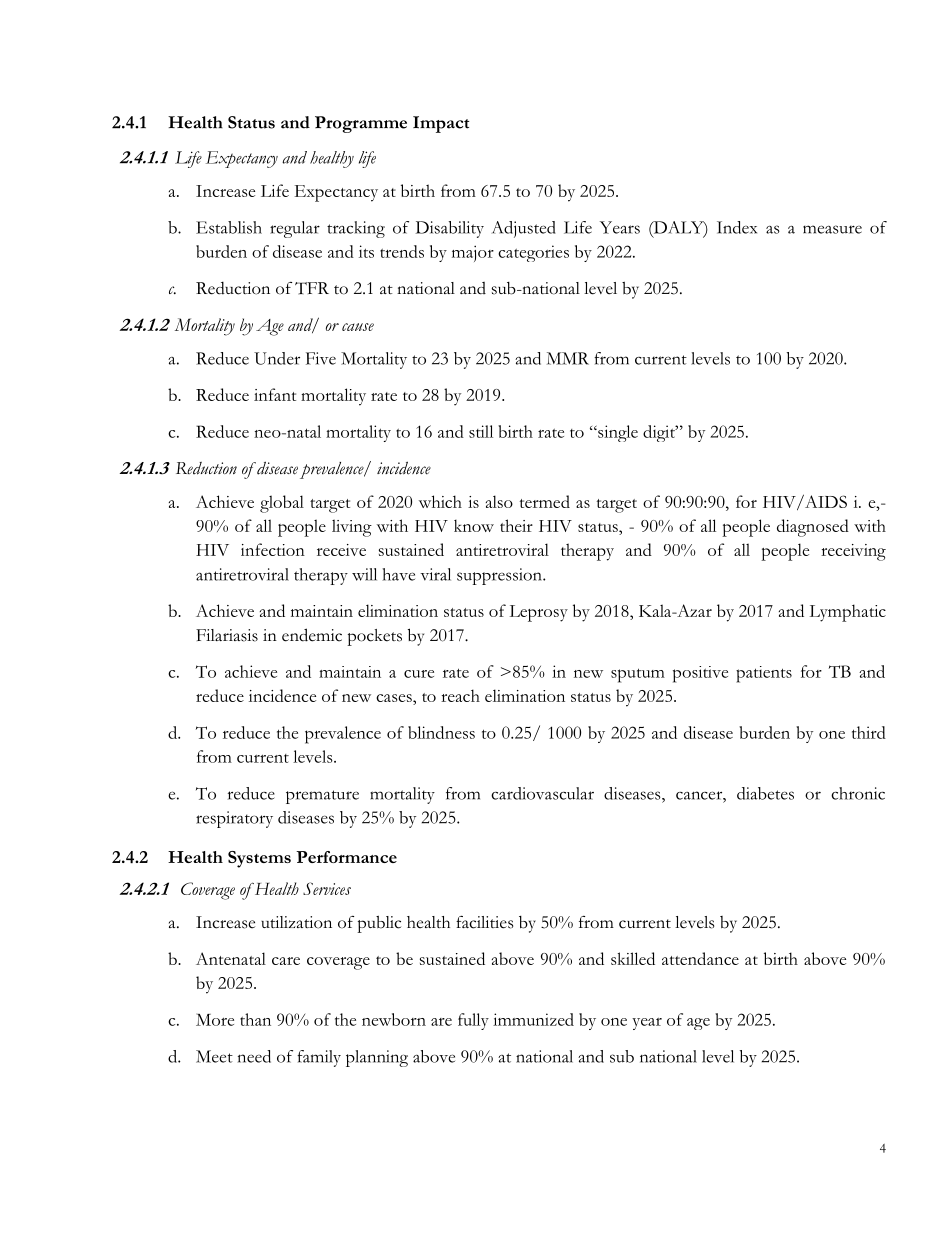  What do you see at coordinates (481, 431) in the document?
I see `still` at bounding box center [481, 431].
